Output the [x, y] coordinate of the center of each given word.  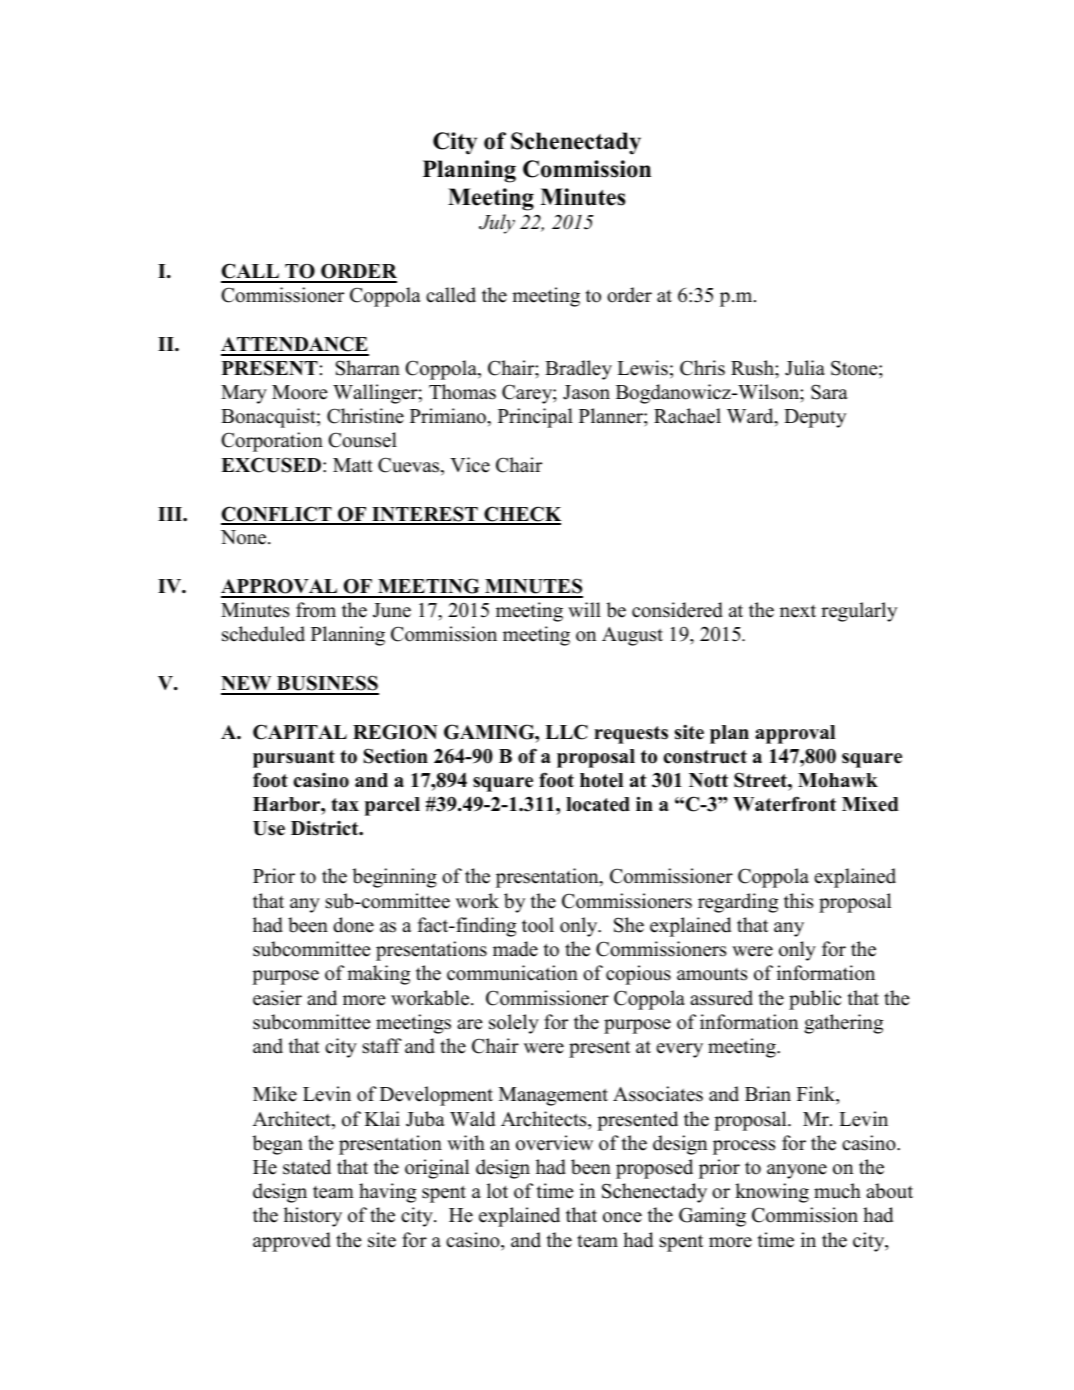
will [584, 609]
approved [292, 1242]
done [353, 925]
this [798, 901]
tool [538, 925]
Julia [805, 368]
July [497, 224]
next [798, 611]
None [245, 537]
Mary [244, 394]
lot [497, 1191]
